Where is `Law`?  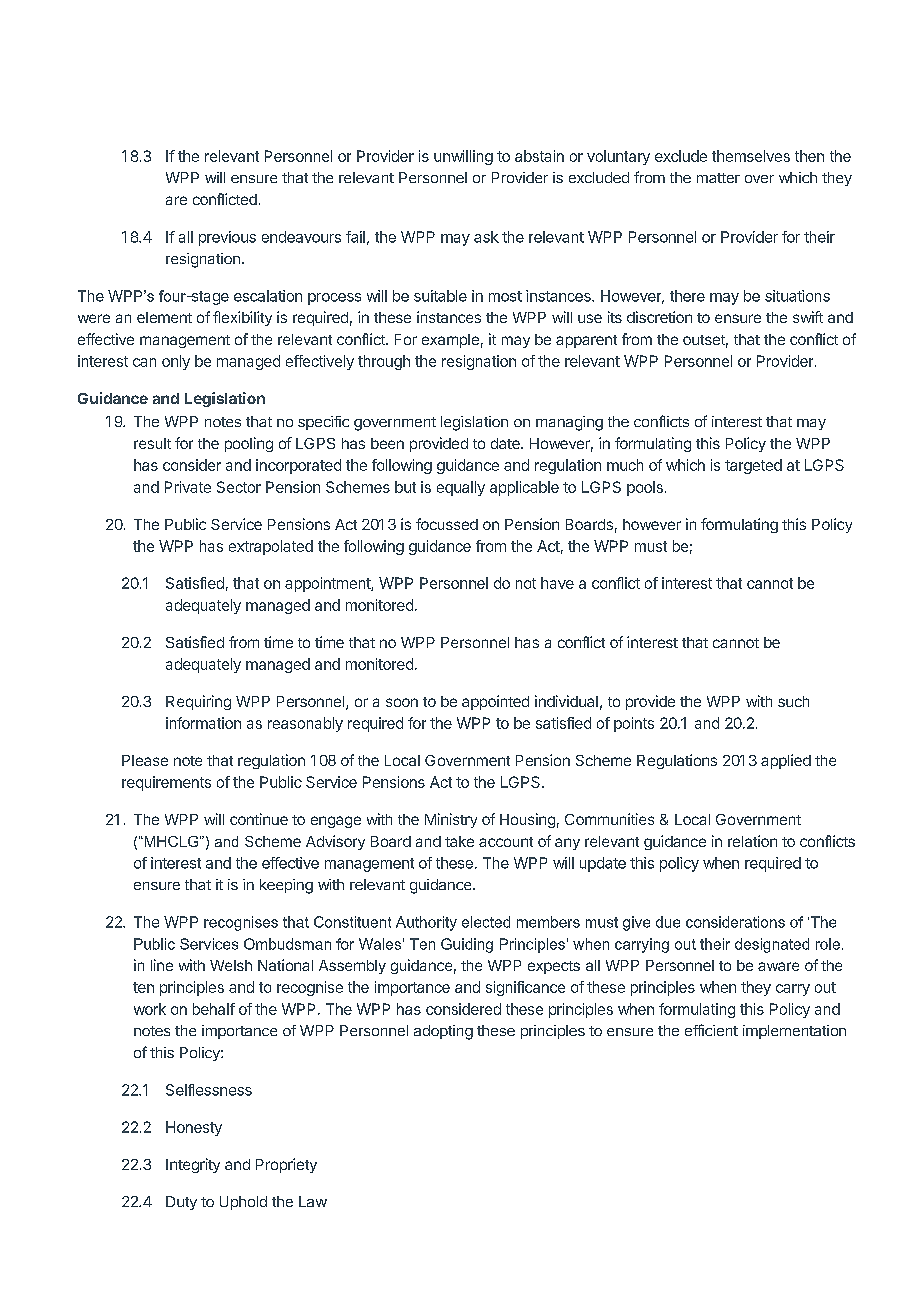
Law is located at coordinates (313, 1201).
